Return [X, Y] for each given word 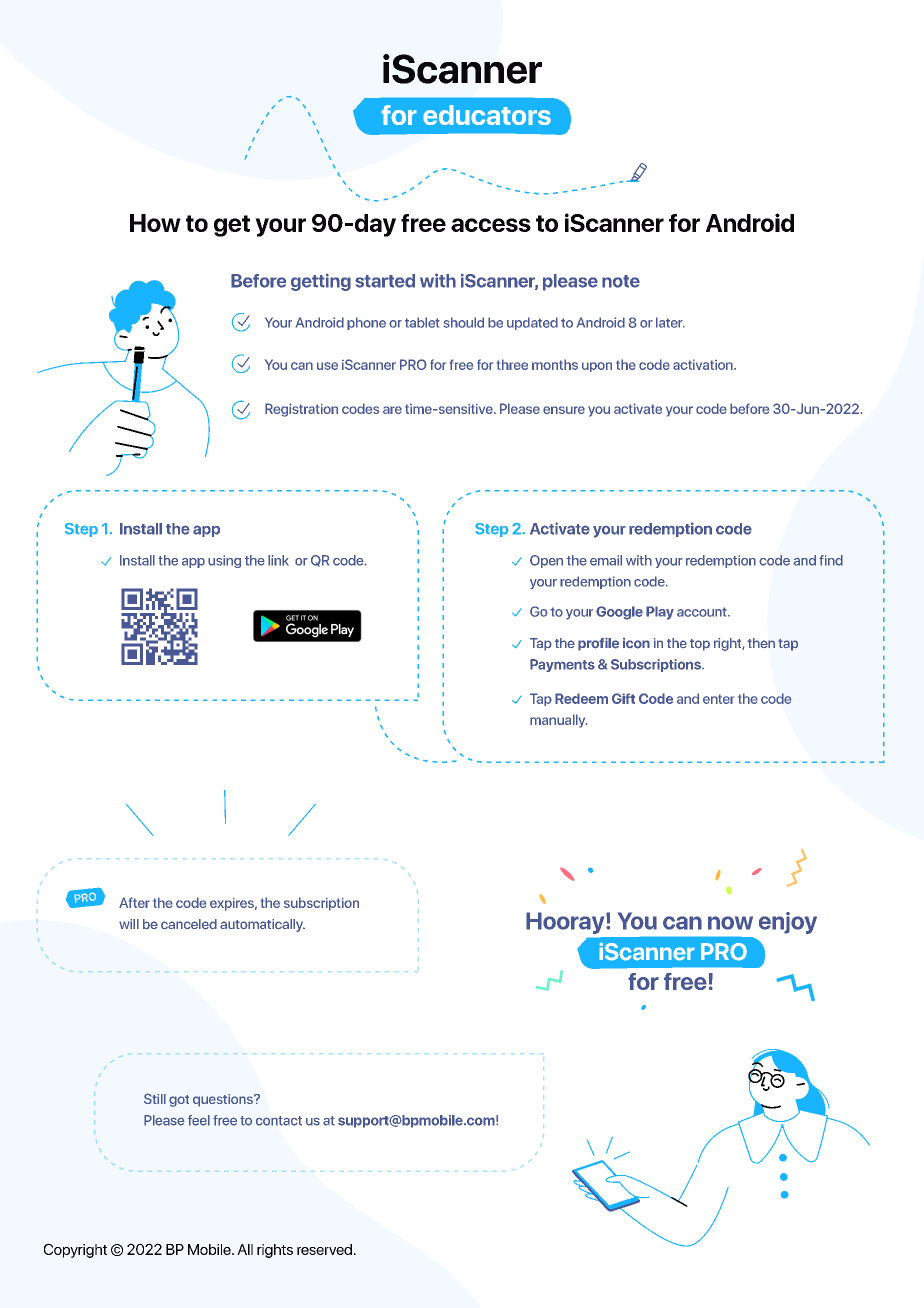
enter [718, 699]
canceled [189, 924]
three [512, 364]
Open [546, 561]
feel [199, 1120]
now [730, 923]
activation [704, 364]
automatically [262, 925]
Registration [301, 410]
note [621, 281]
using [224, 561]
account [703, 612]
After [134, 902]
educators [487, 115]
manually [558, 721]
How [155, 223]
